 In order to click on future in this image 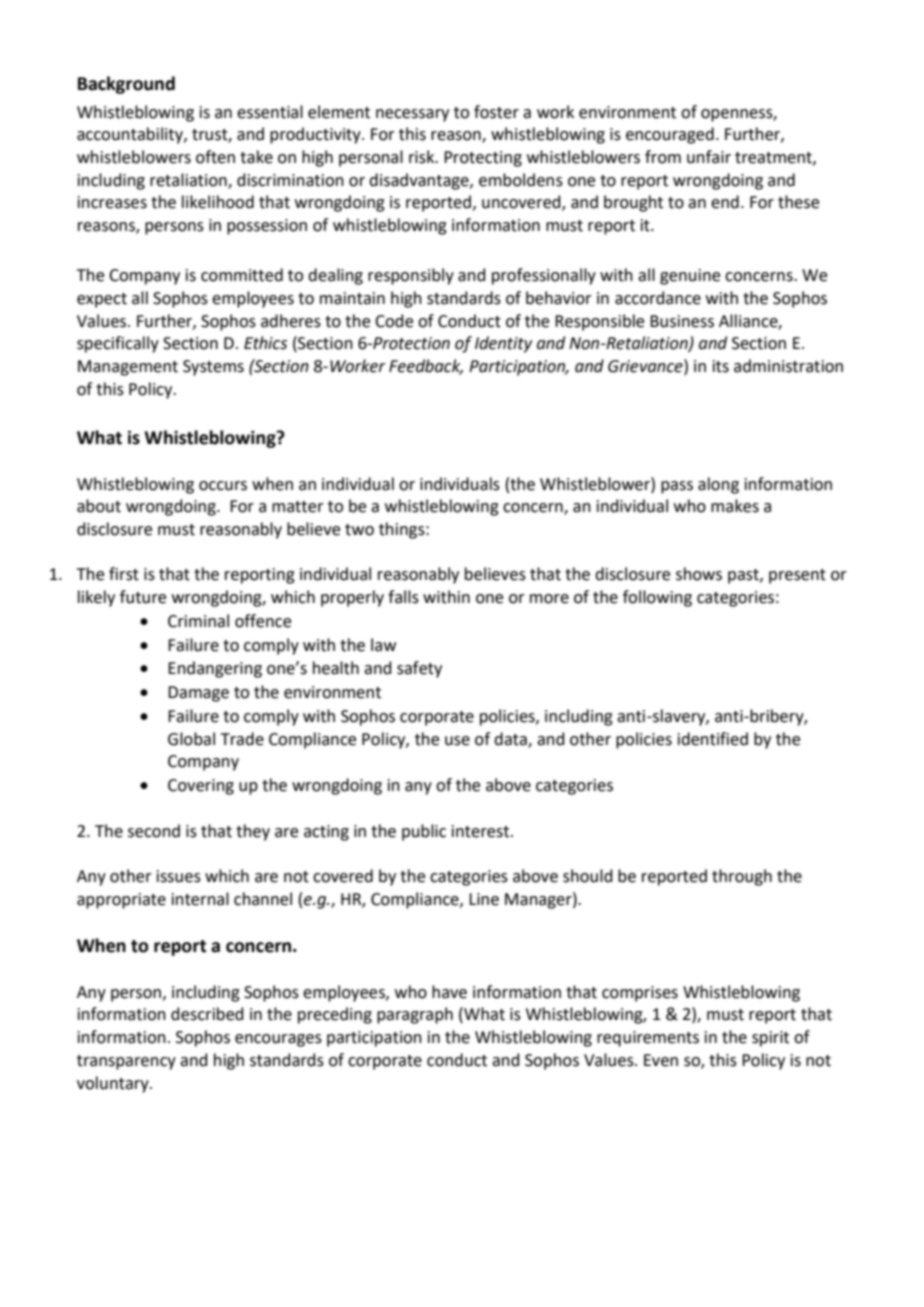, I will do `click(143, 597)`.
